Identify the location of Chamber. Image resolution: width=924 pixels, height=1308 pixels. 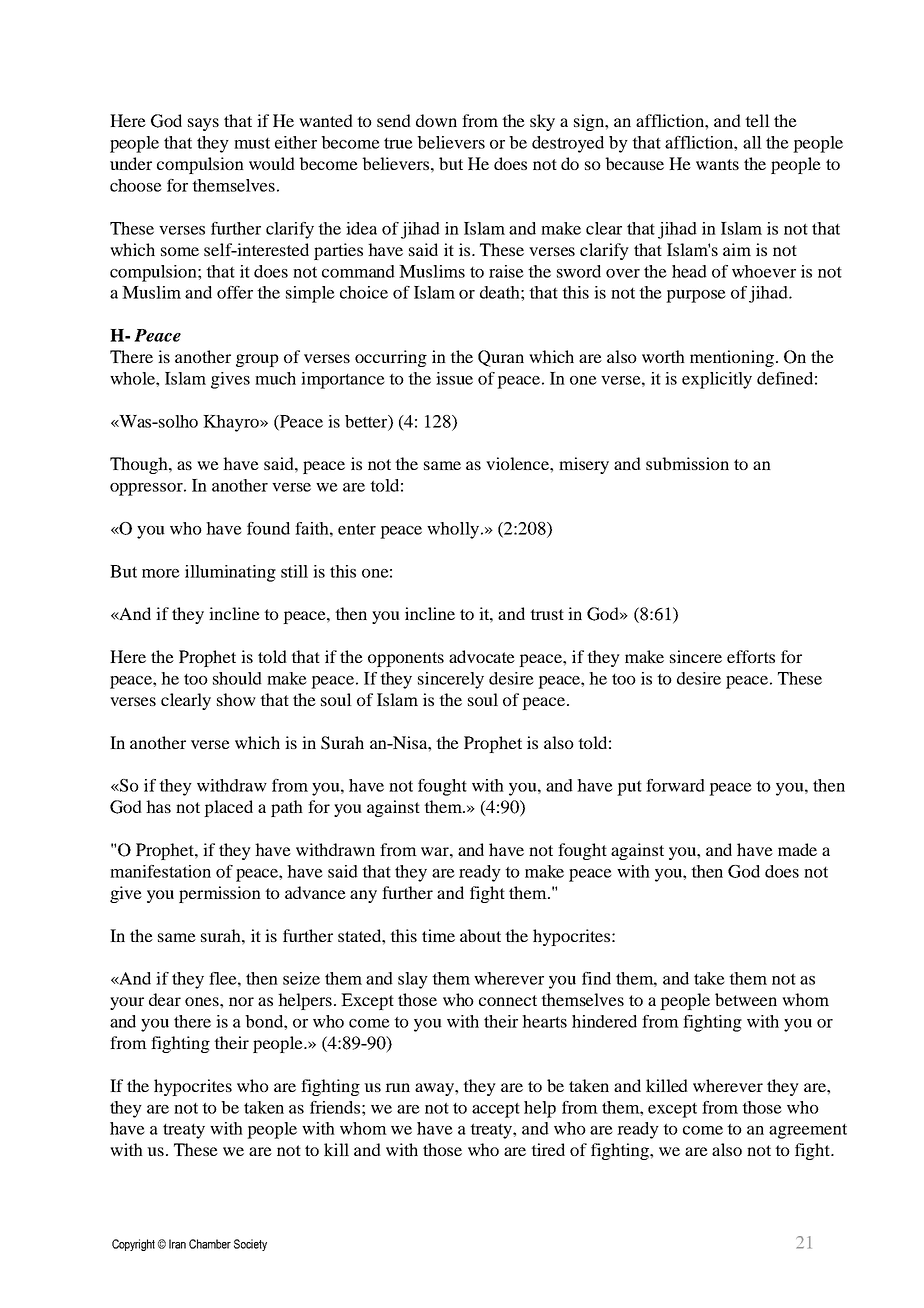
(210, 1244).
